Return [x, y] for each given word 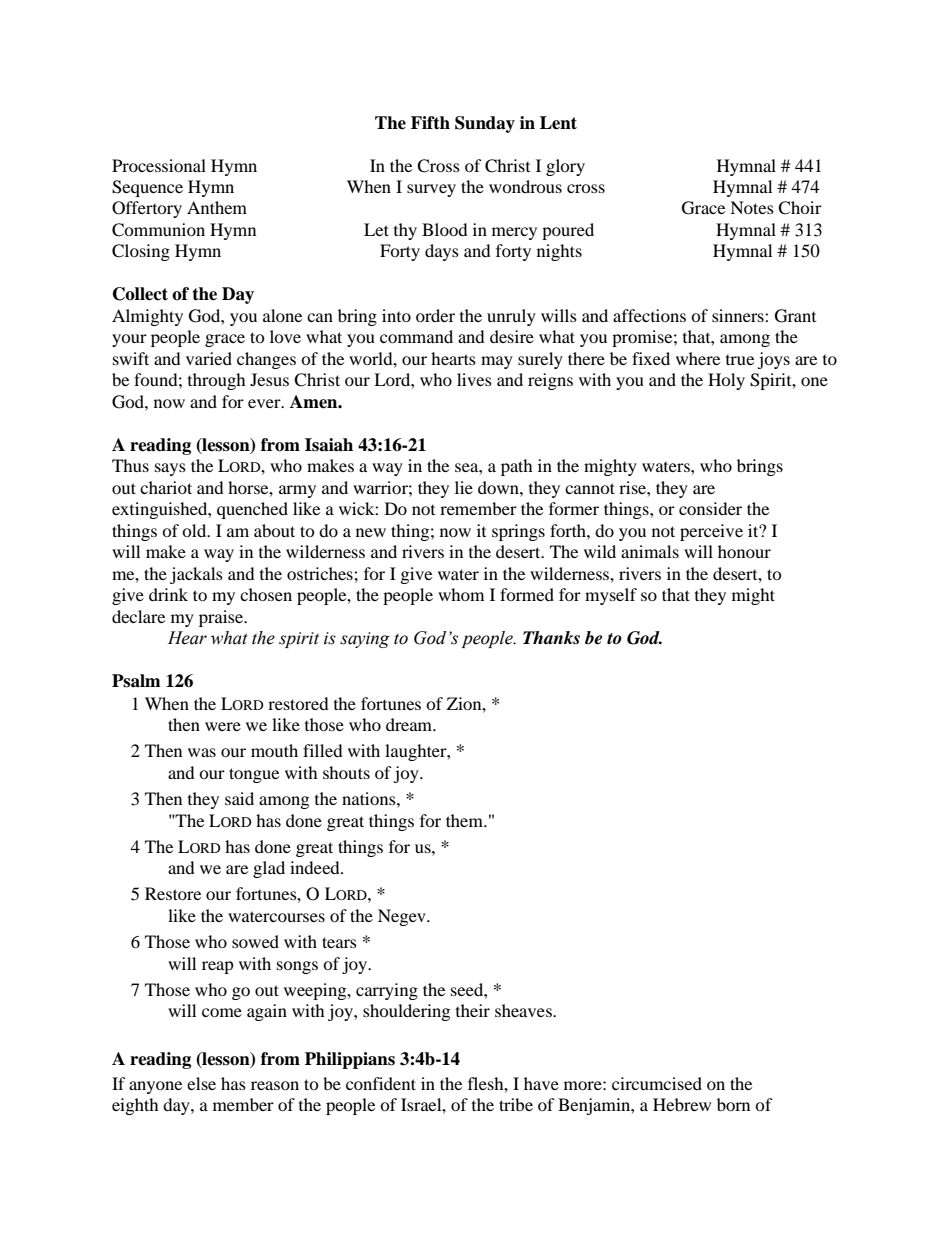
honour [744, 551]
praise [222, 618]
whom [461, 594]
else [201, 1083]
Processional [159, 165]
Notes [752, 207]
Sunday [485, 124]
